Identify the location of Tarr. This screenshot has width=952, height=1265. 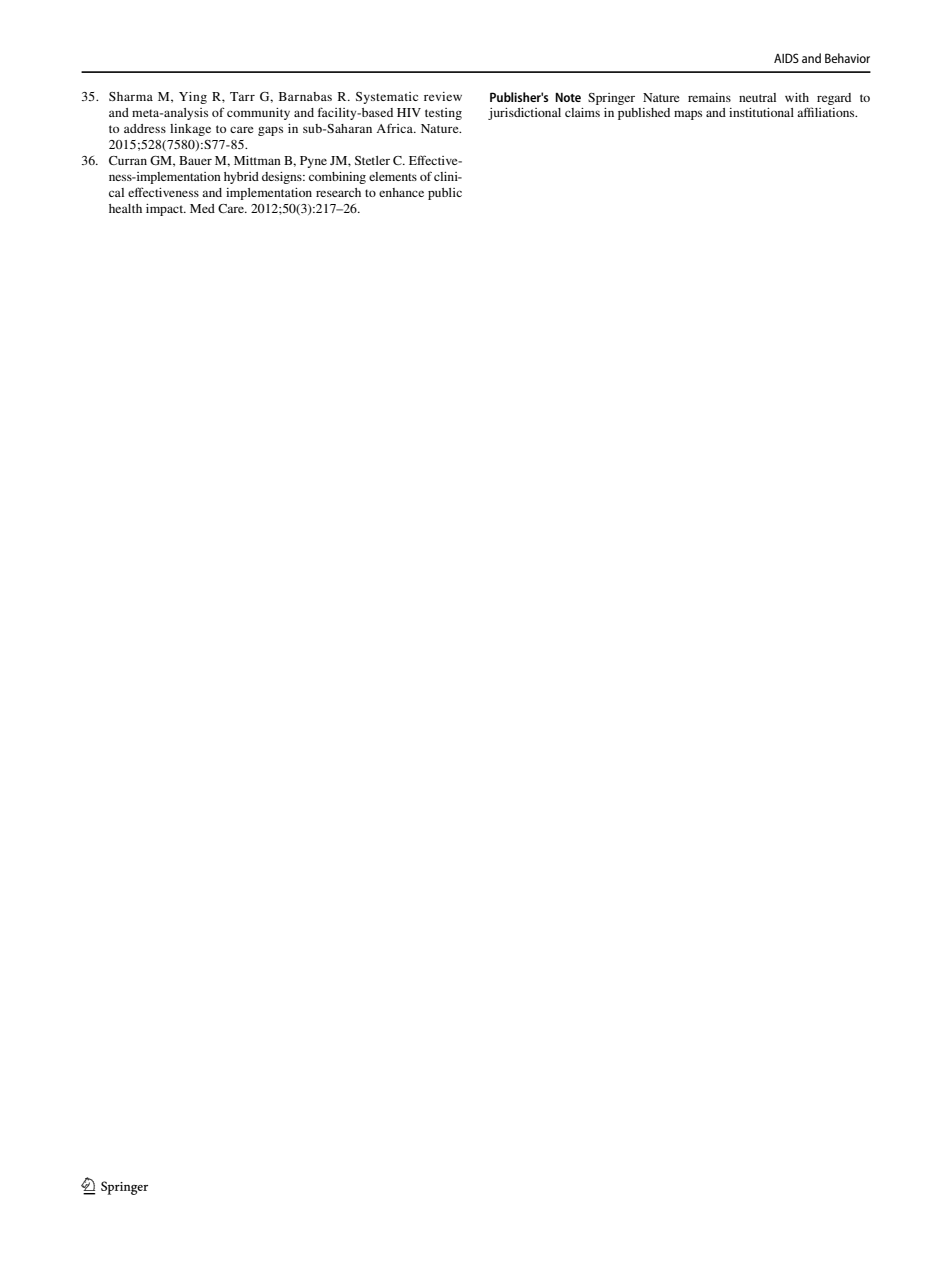
(242, 96).
